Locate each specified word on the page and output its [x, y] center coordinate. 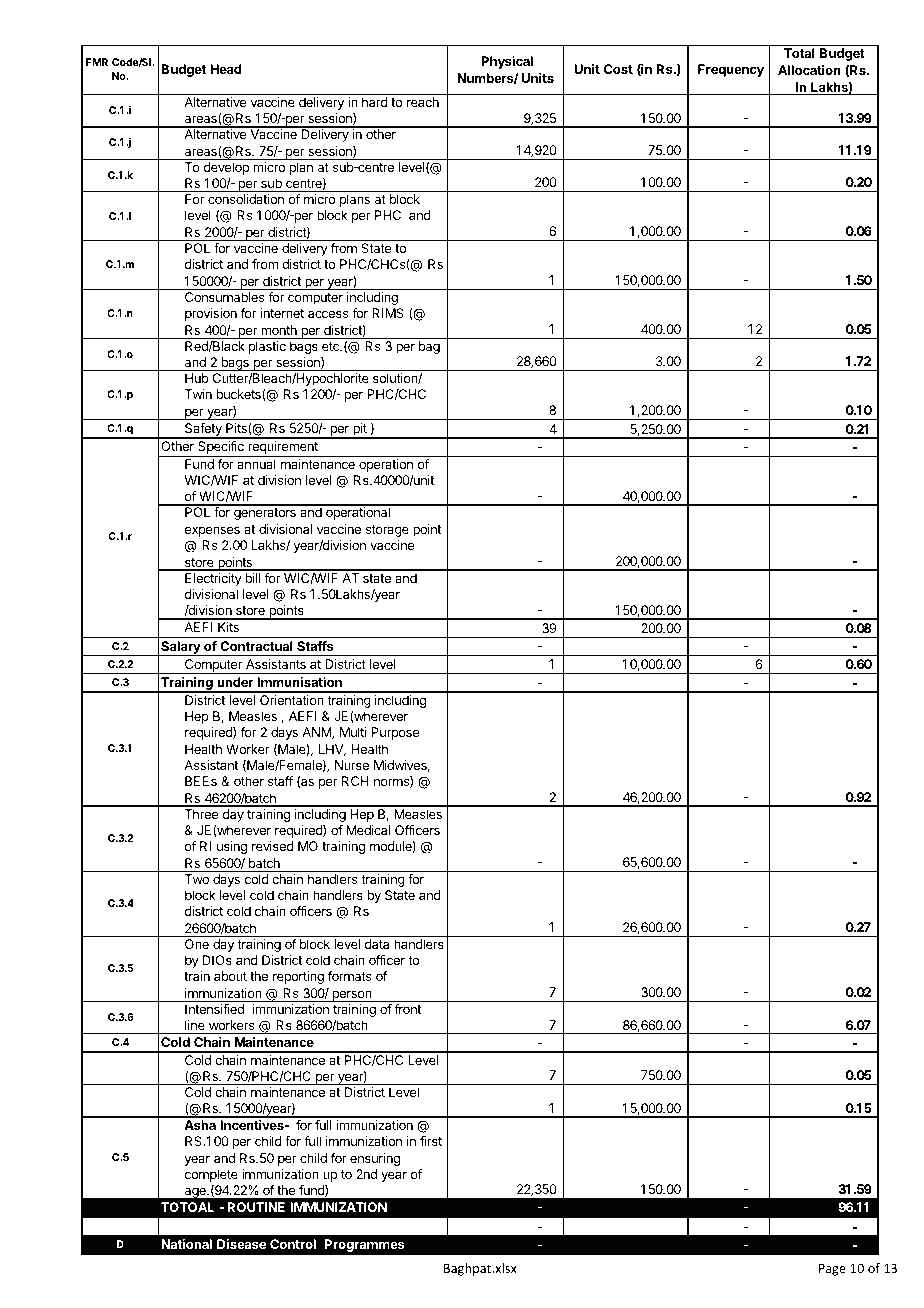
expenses [212, 531]
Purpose [395, 733]
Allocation [809, 70]
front [408, 1009]
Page [832, 1270]
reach [423, 102]
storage [387, 531]
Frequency [731, 70]
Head [226, 69]
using [232, 847]
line [195, 1025]
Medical [368, 830]
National [186, 1244]
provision [211, 314]
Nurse [352, 765]
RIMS [388, 313]
